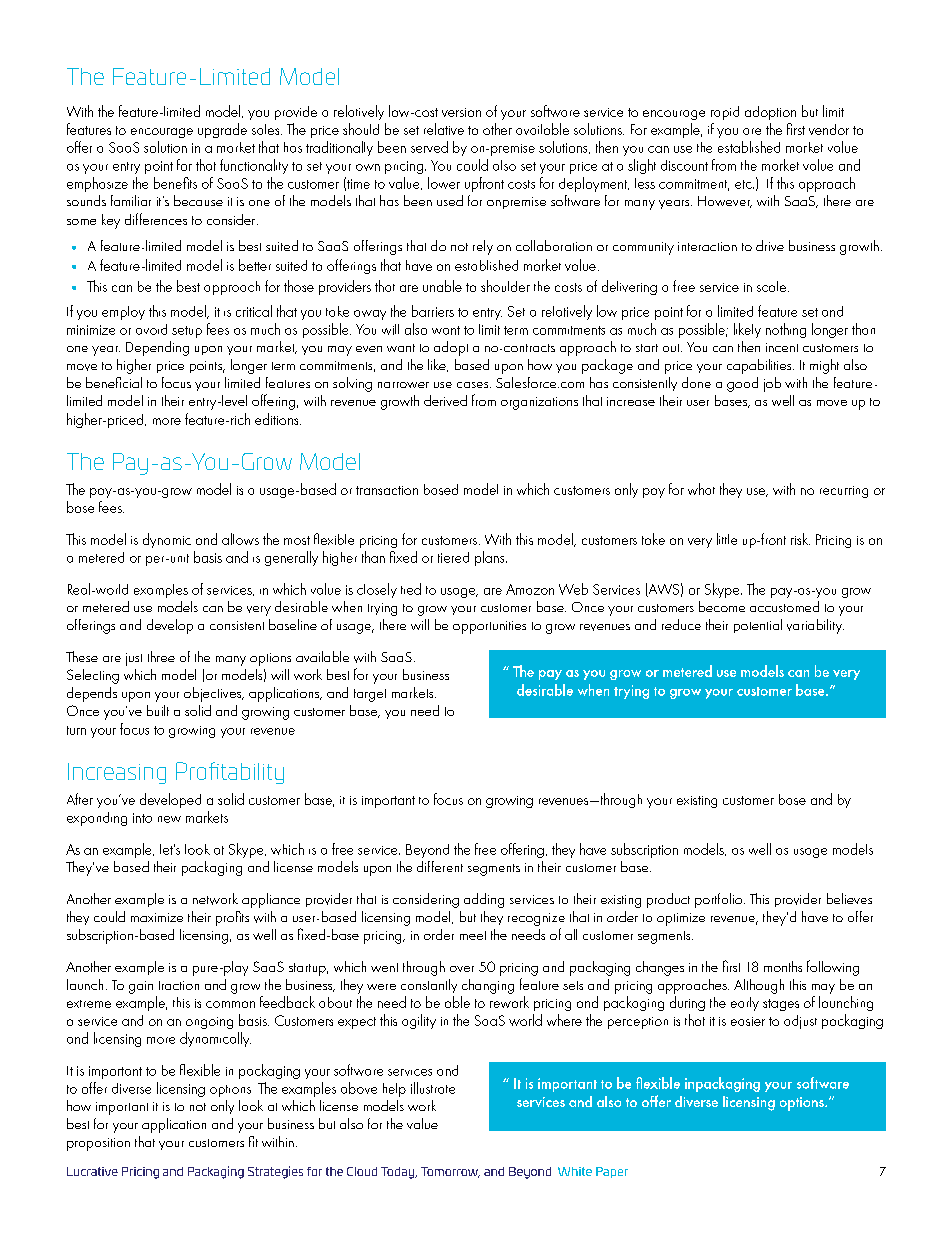 The image size is (952, 1233). What do you see at coordinates (720, 900) in the page?
I see `portfolio` at bounding box center [720, 900].
